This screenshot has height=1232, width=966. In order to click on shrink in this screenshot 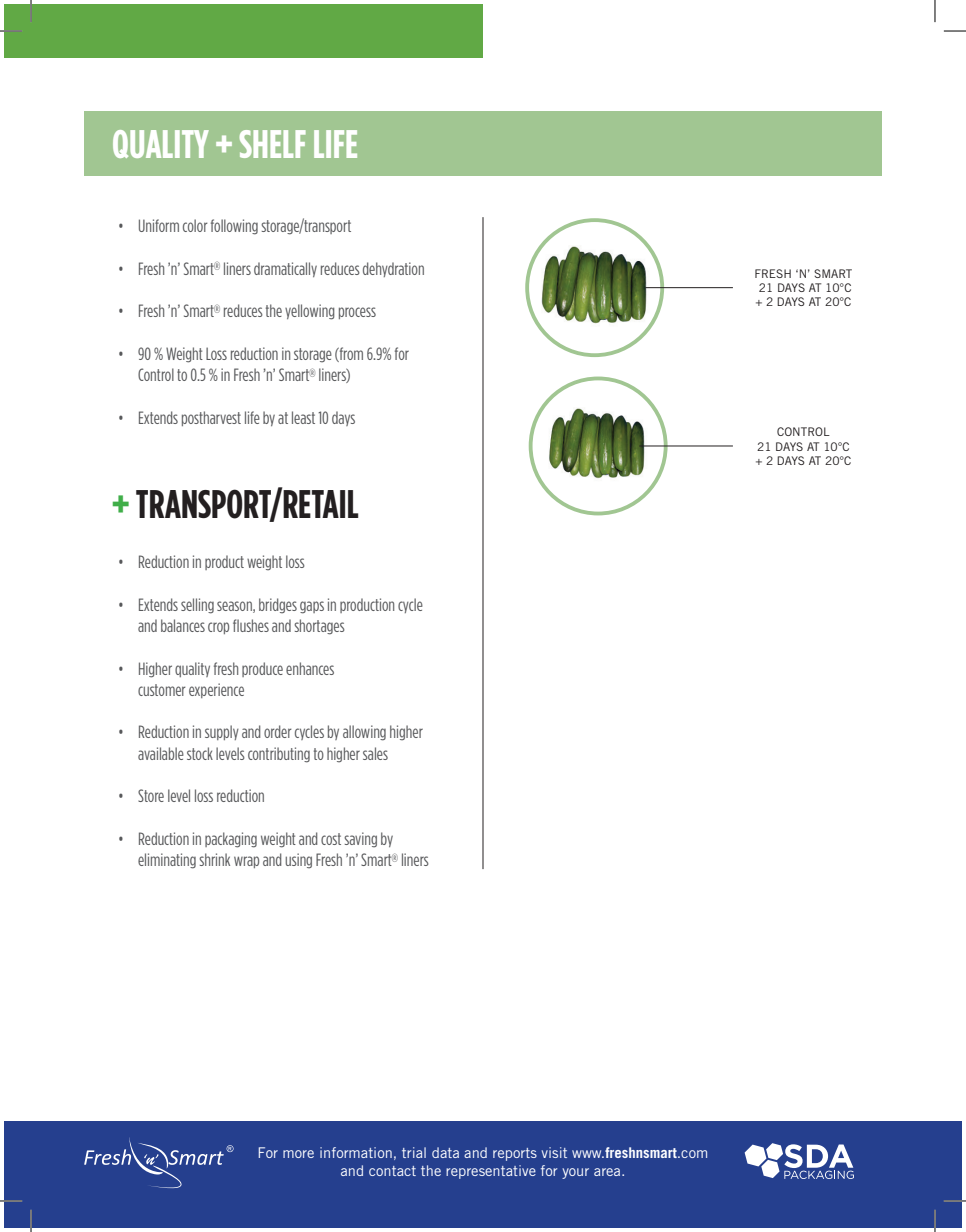, I will do `click(214, 859)`.
